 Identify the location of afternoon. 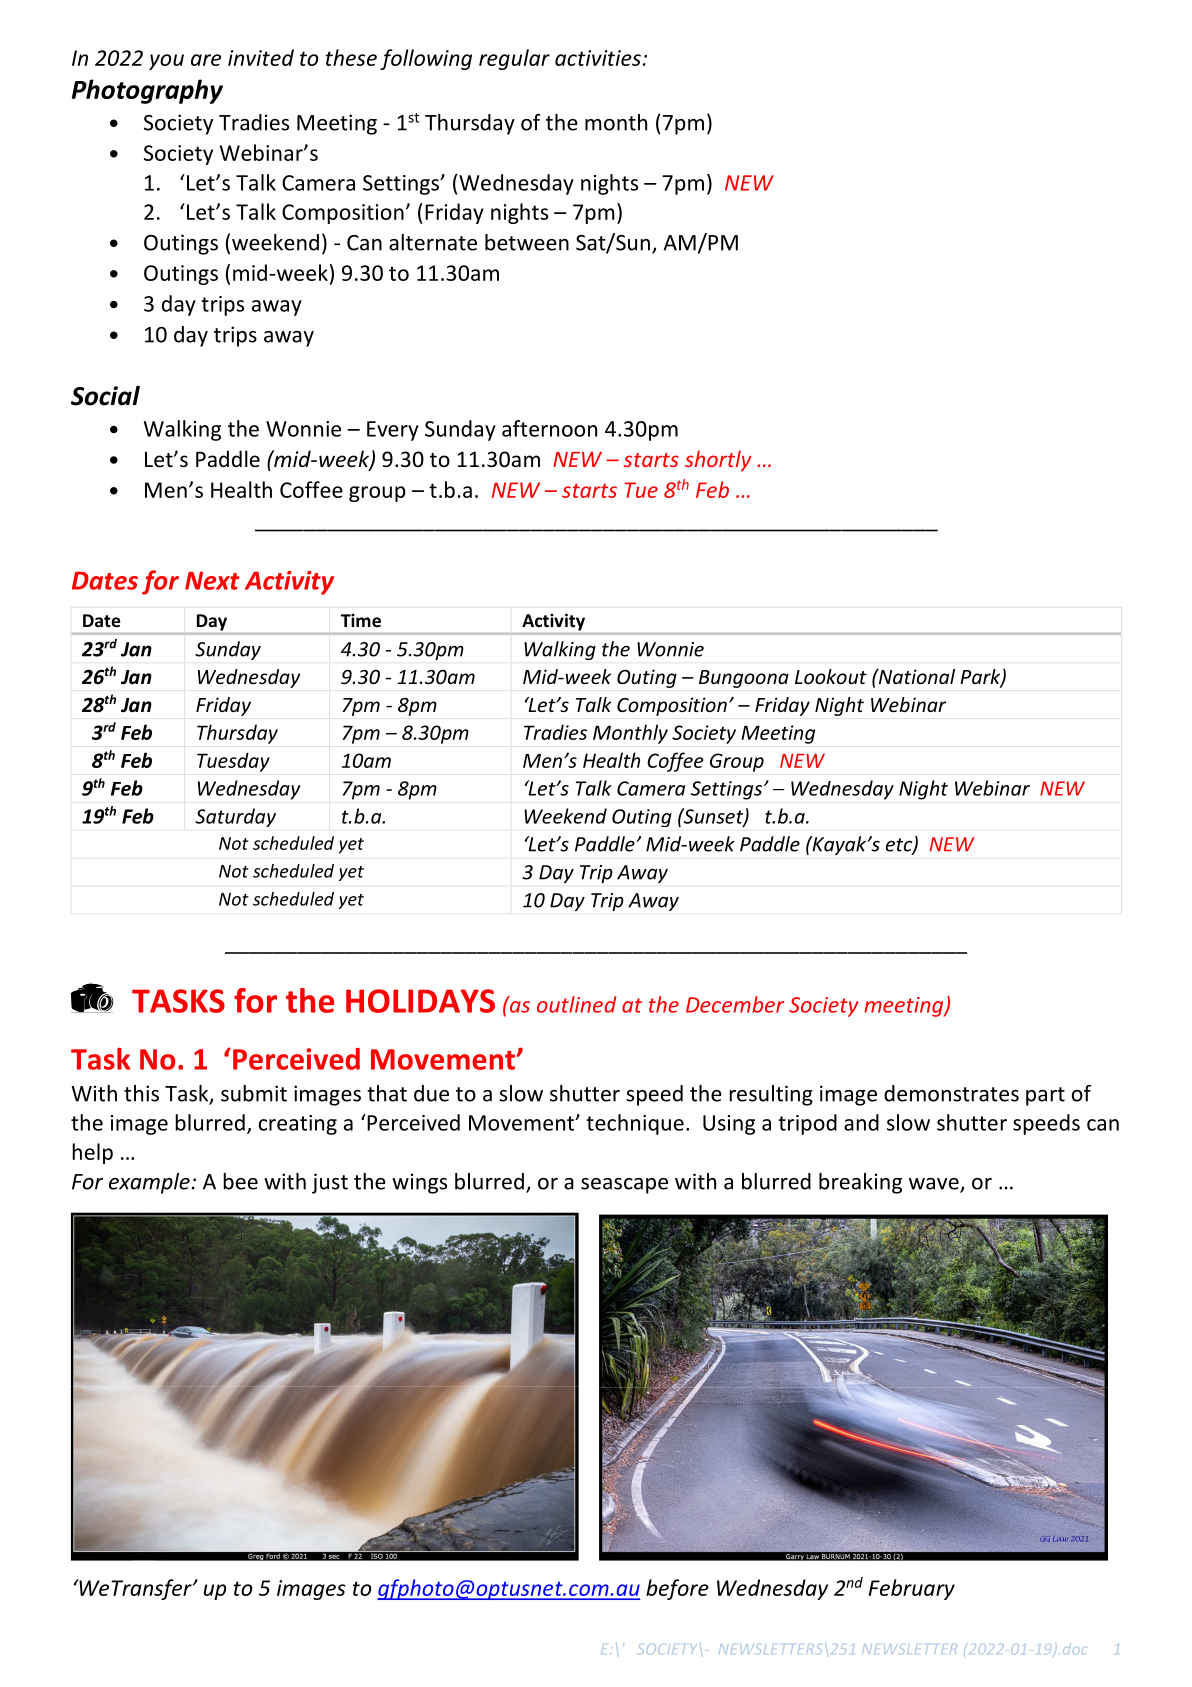
(549, 428).
